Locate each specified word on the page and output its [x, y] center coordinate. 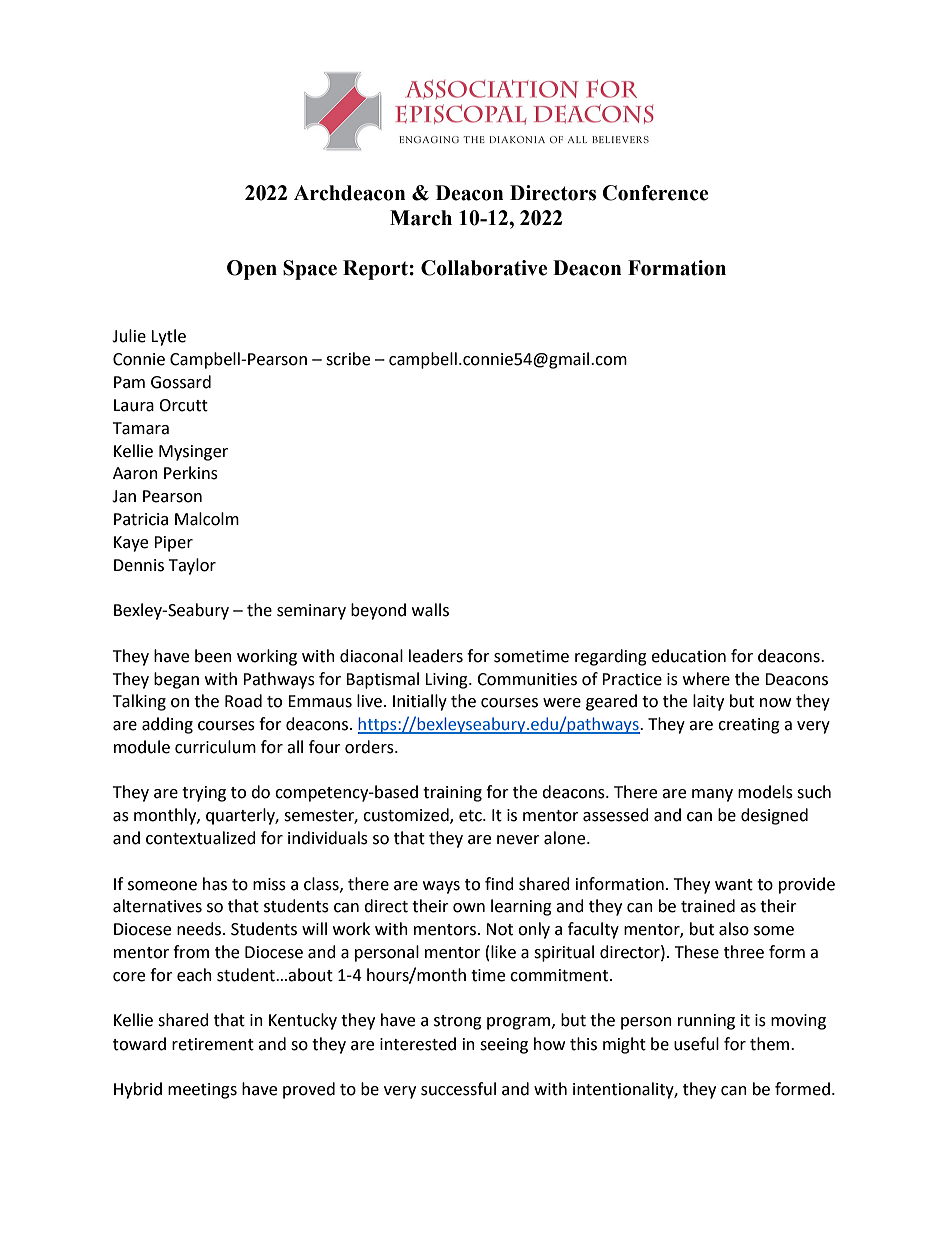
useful [696, 1044]
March [421, 218]
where [706, 679]
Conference [655, 193]
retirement [213, 1044]
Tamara [141, 428]
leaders [436, 656]
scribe [348, 359]
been [213, 656]
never [518, 840]
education [688, 656]
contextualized [201, 838]
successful [458, 1089]
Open [252, 270]
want [734, 885]
